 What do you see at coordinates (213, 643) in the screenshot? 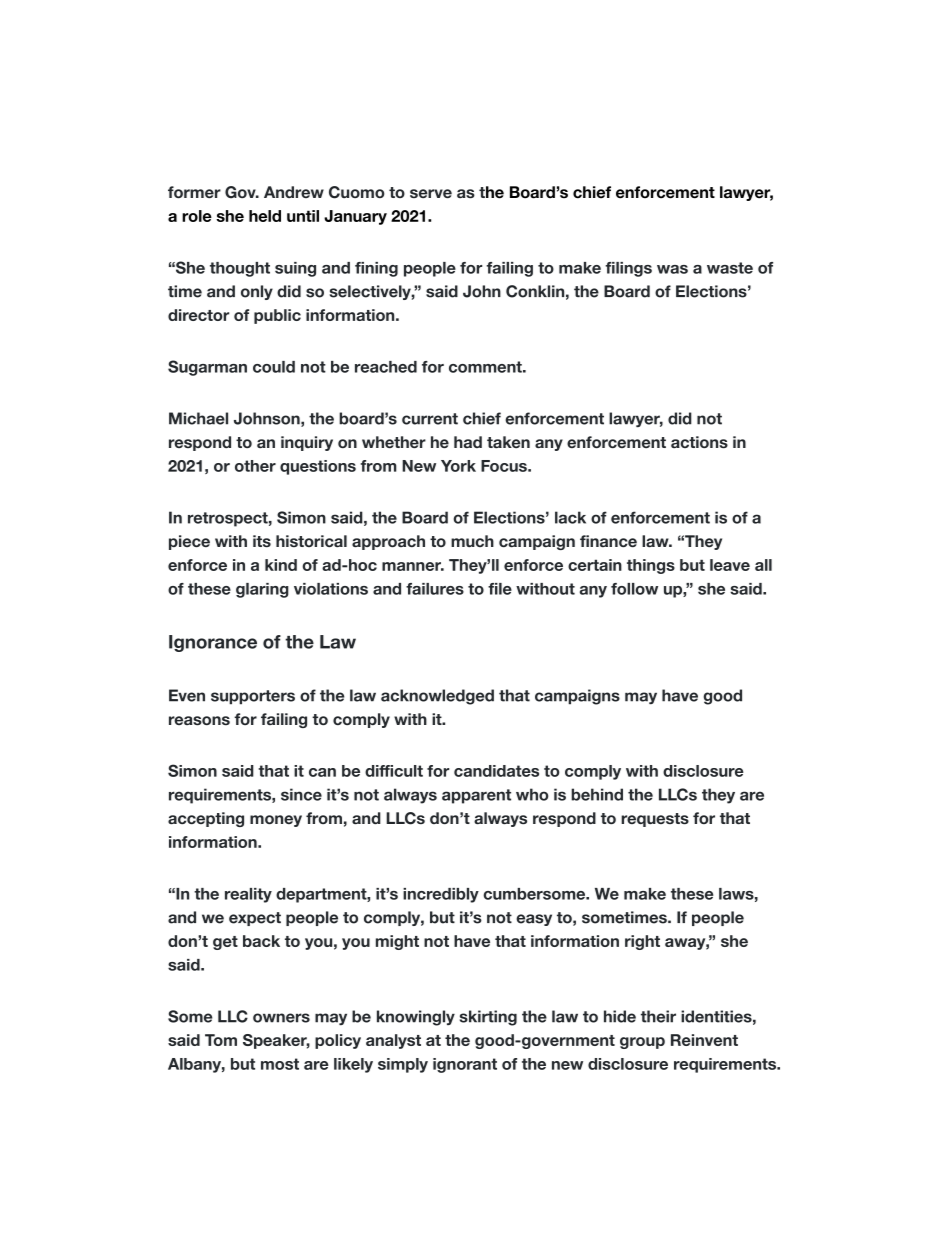
I see `Ignorance` at bounding box center [213, 643].
